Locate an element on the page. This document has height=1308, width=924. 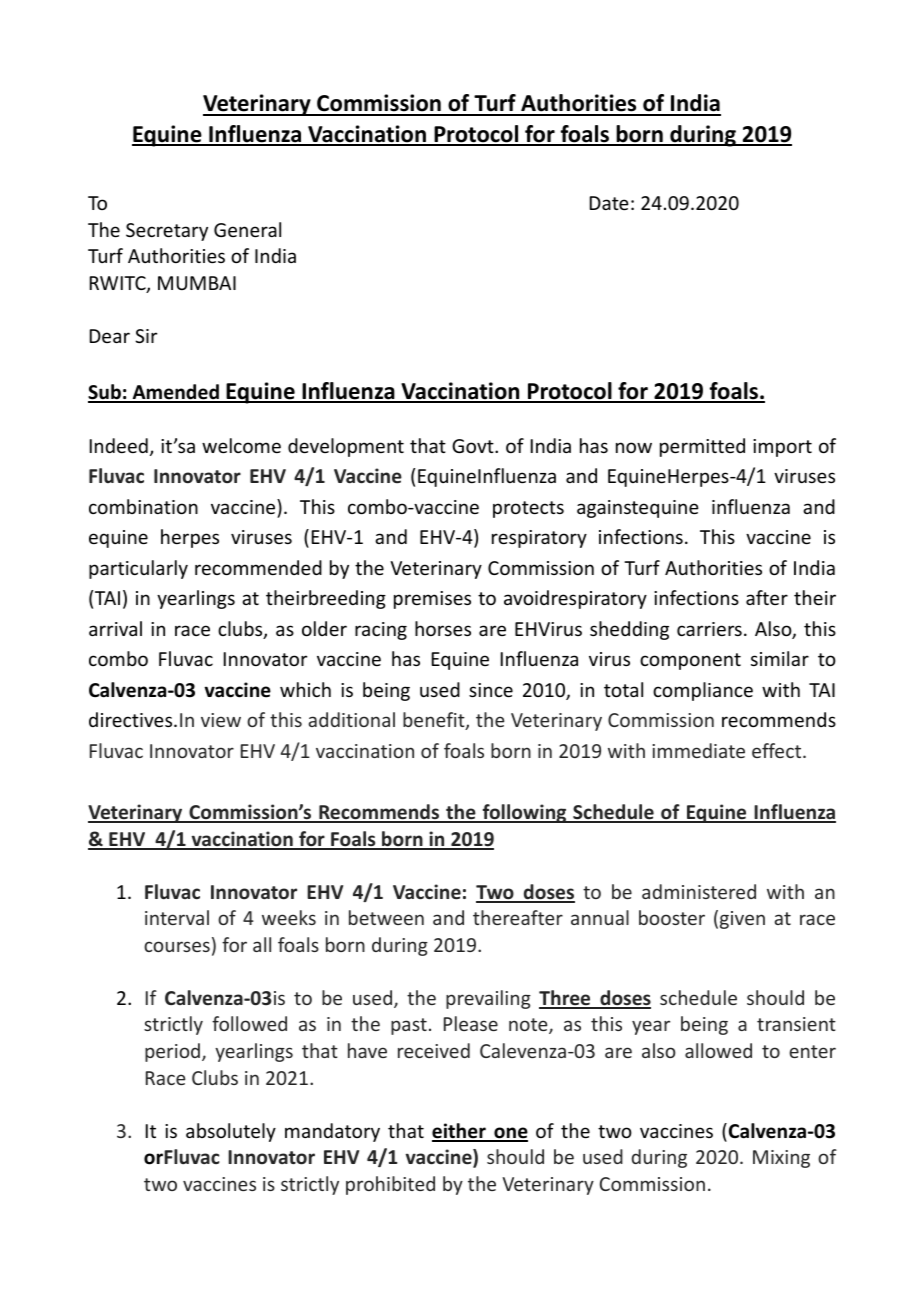
following is located at coordinates (524, 813).
